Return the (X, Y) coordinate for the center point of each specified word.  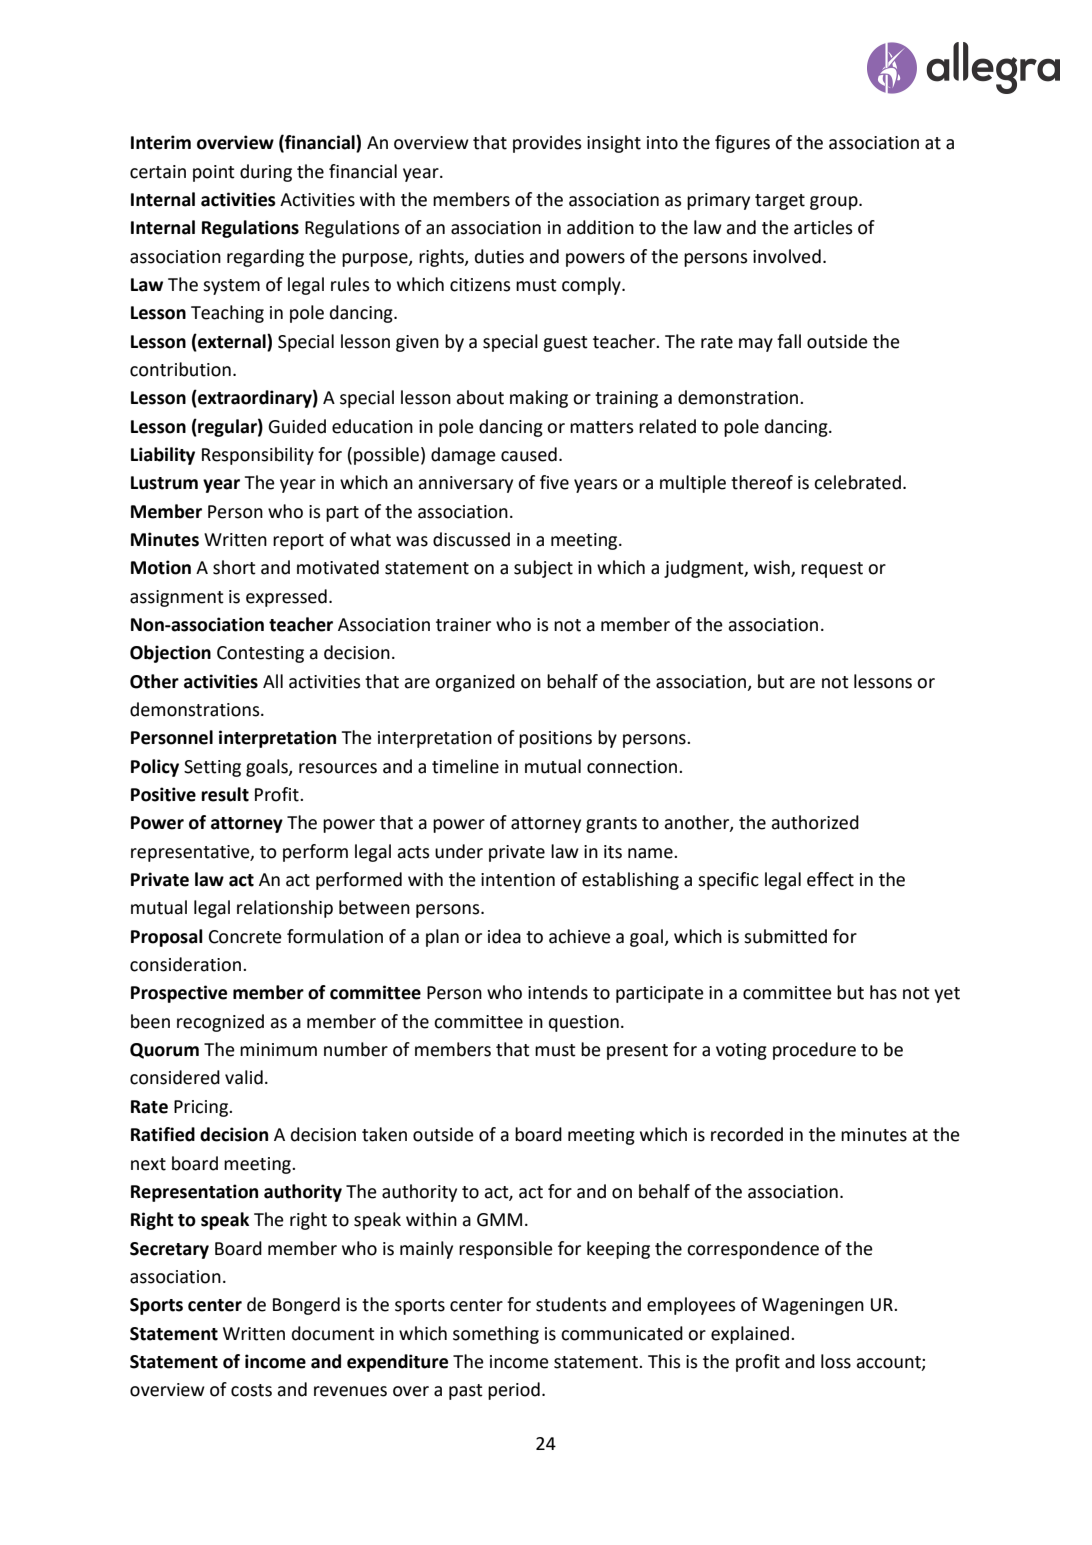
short (234, 567)
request (832, 570)
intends (558, 992)
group (835, 203)
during (266, 173)
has (883, 992)
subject (543, 569)
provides (547, 144)
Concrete (245, 937)
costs (251, 1390)
